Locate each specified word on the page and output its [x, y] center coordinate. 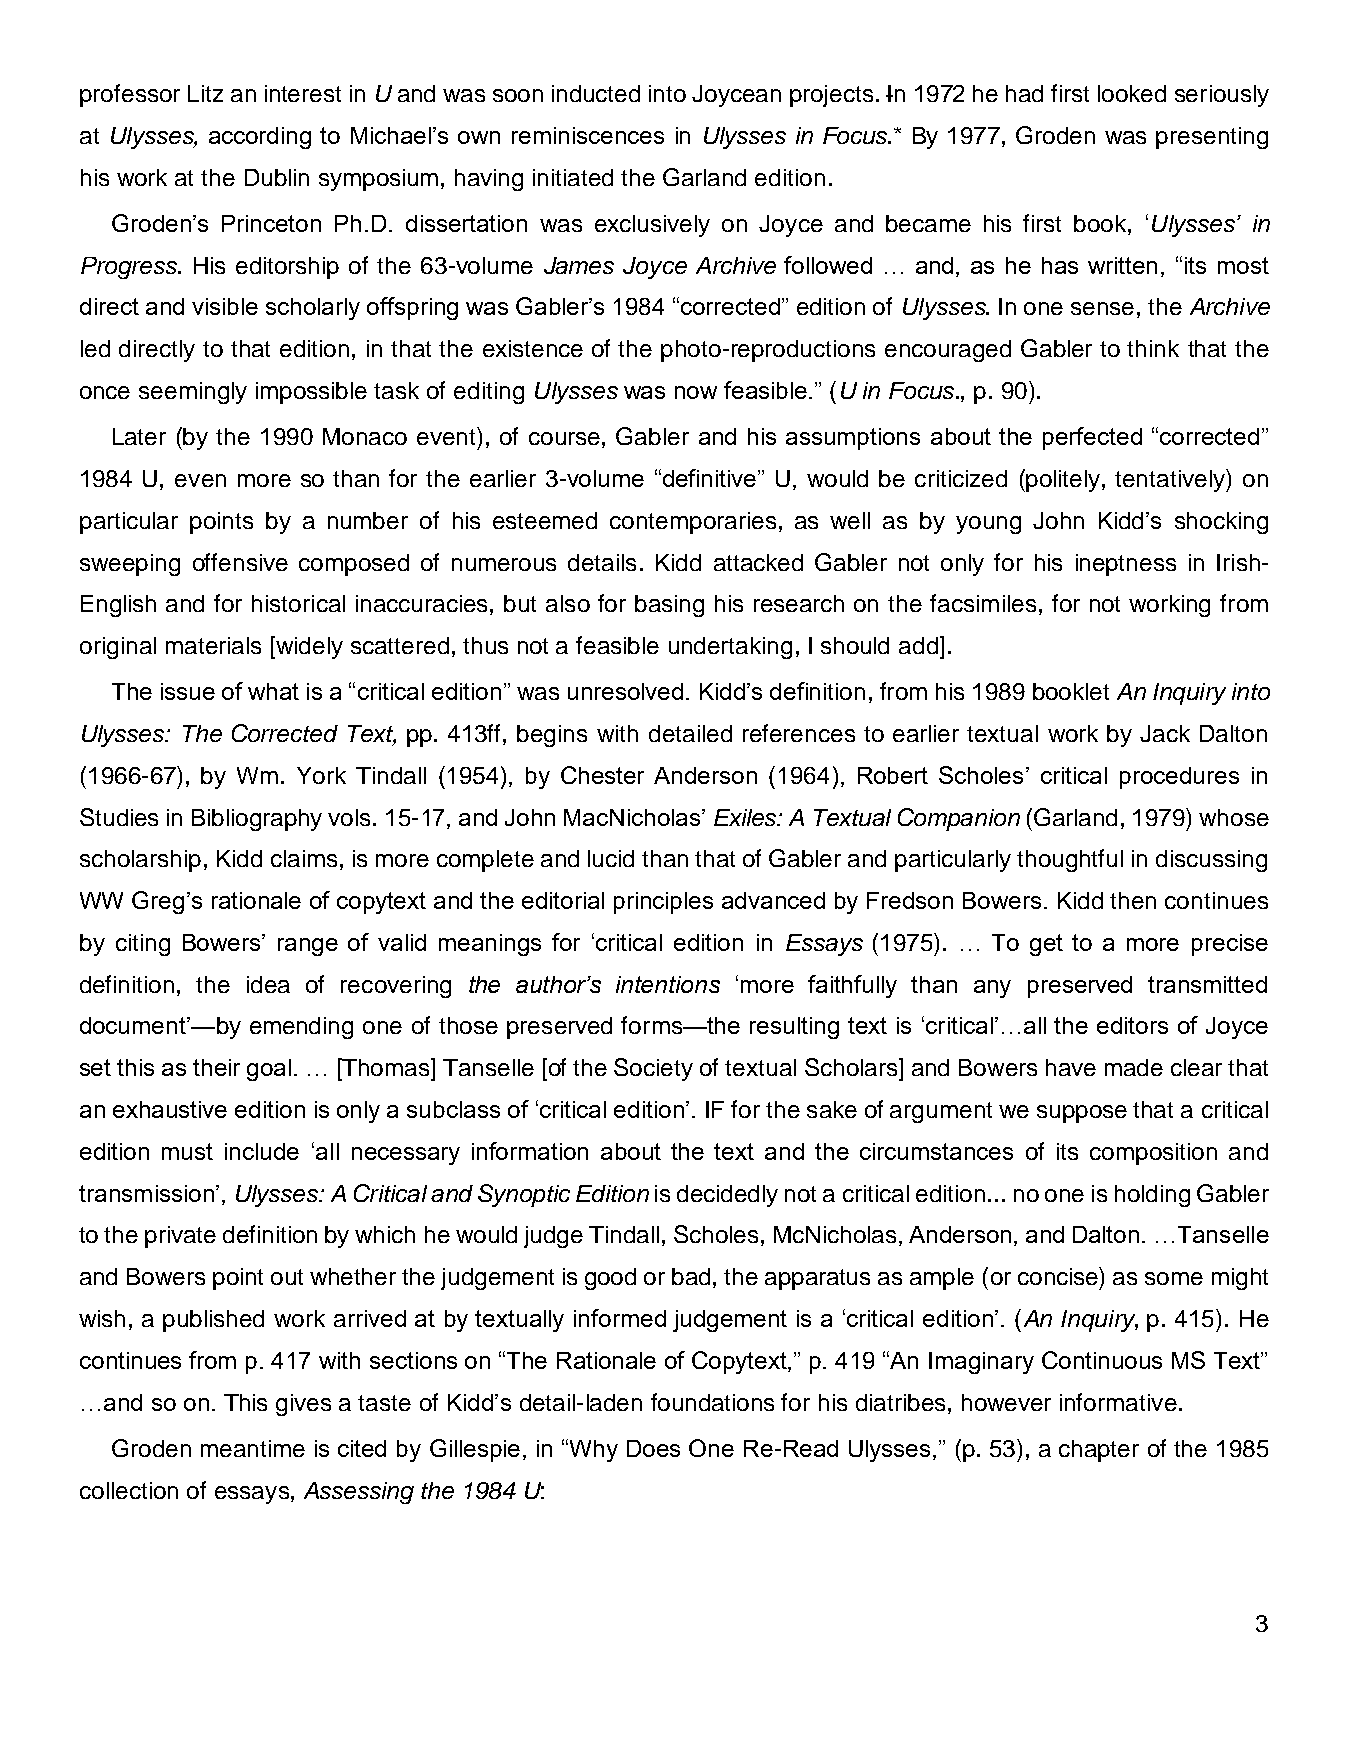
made [1134, 1067]
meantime [253, 1448]
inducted [596, 93]
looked [1132, 93]
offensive [240, 562]
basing [669, 606]
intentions [668, 984]
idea [268, 984]
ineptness [1126, 565]
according [260, 138]
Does [653, 1448]
